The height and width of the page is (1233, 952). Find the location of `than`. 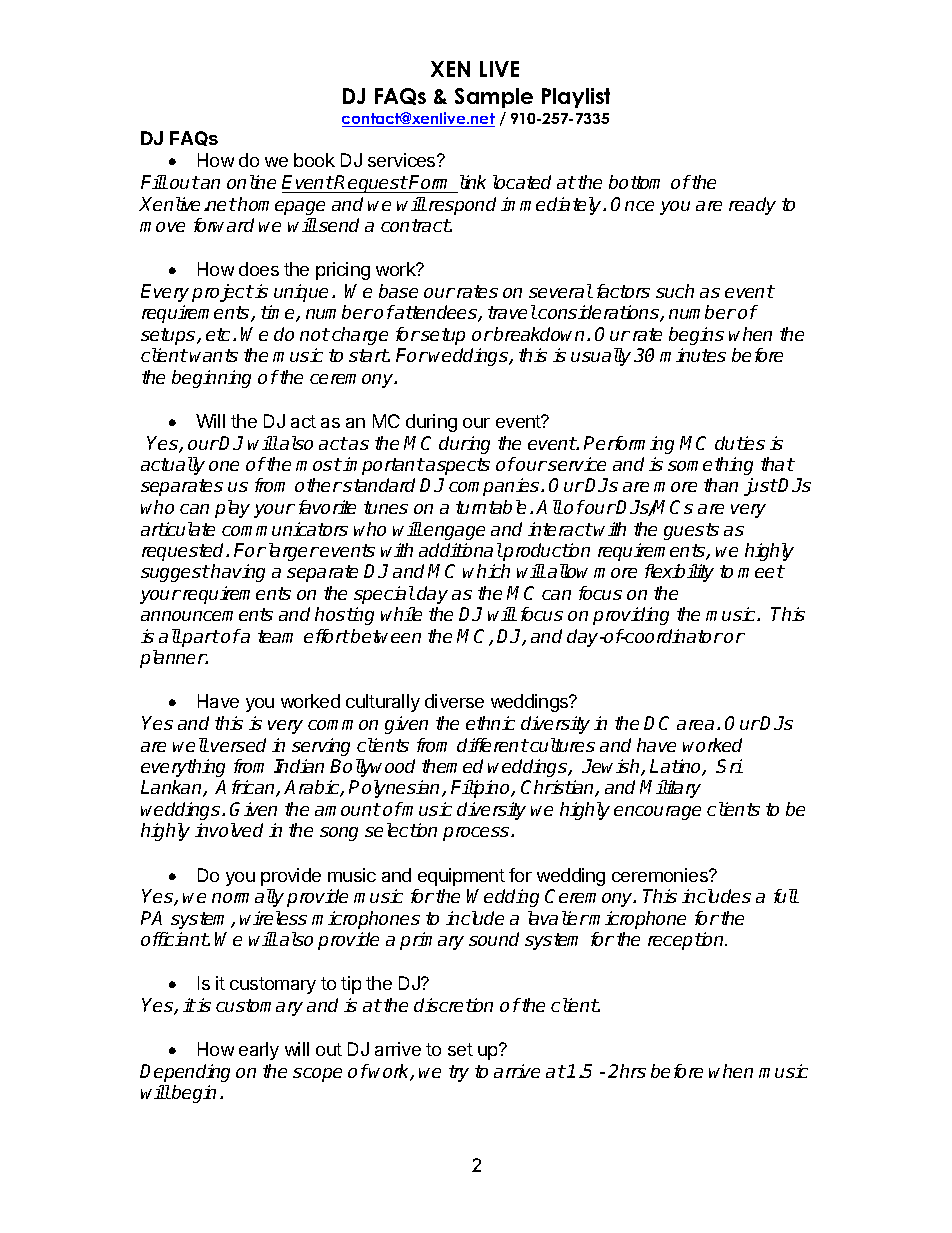

than is located at coordinates (721, 485).
